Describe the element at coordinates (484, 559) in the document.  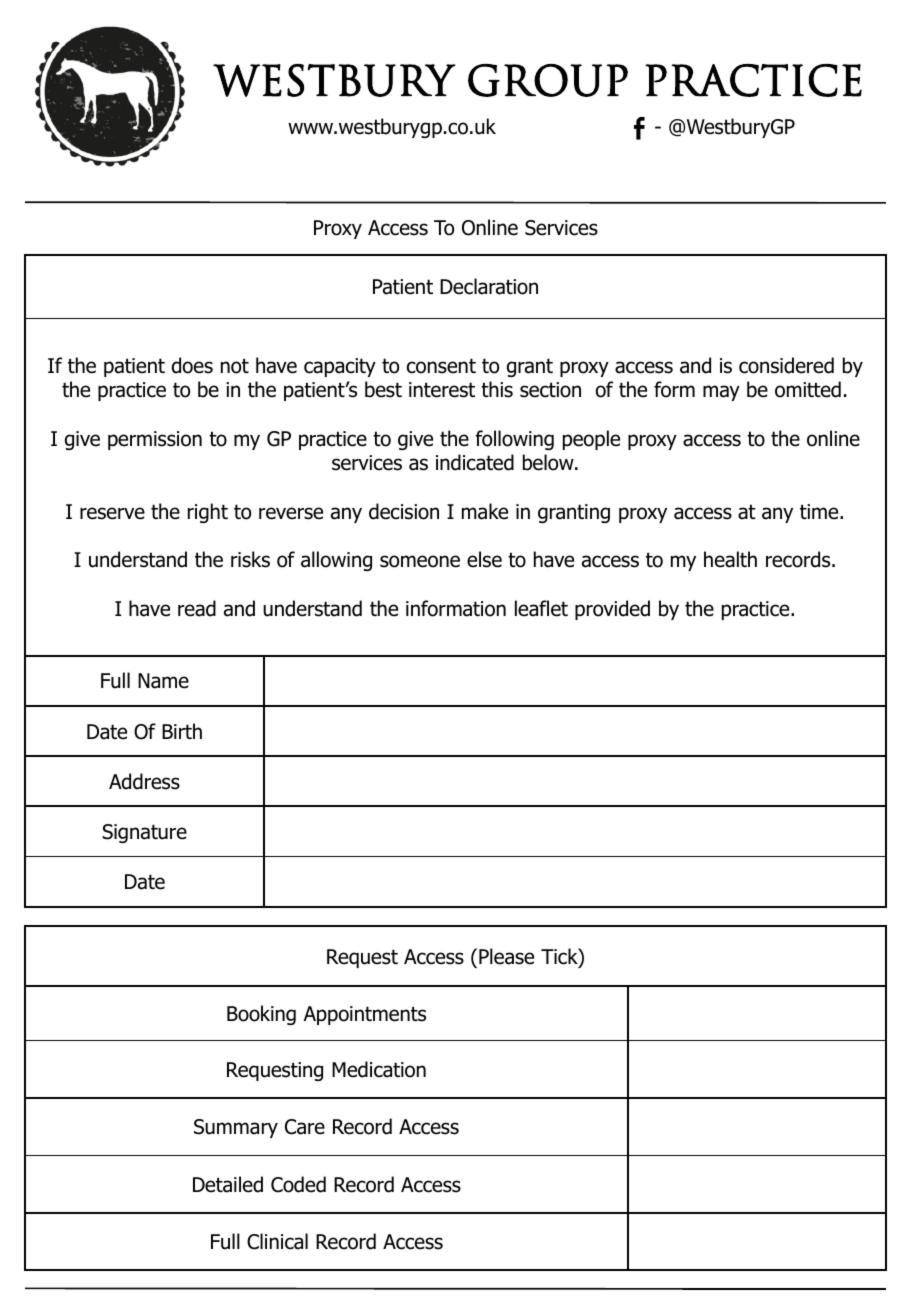
I see `else` at that location.
